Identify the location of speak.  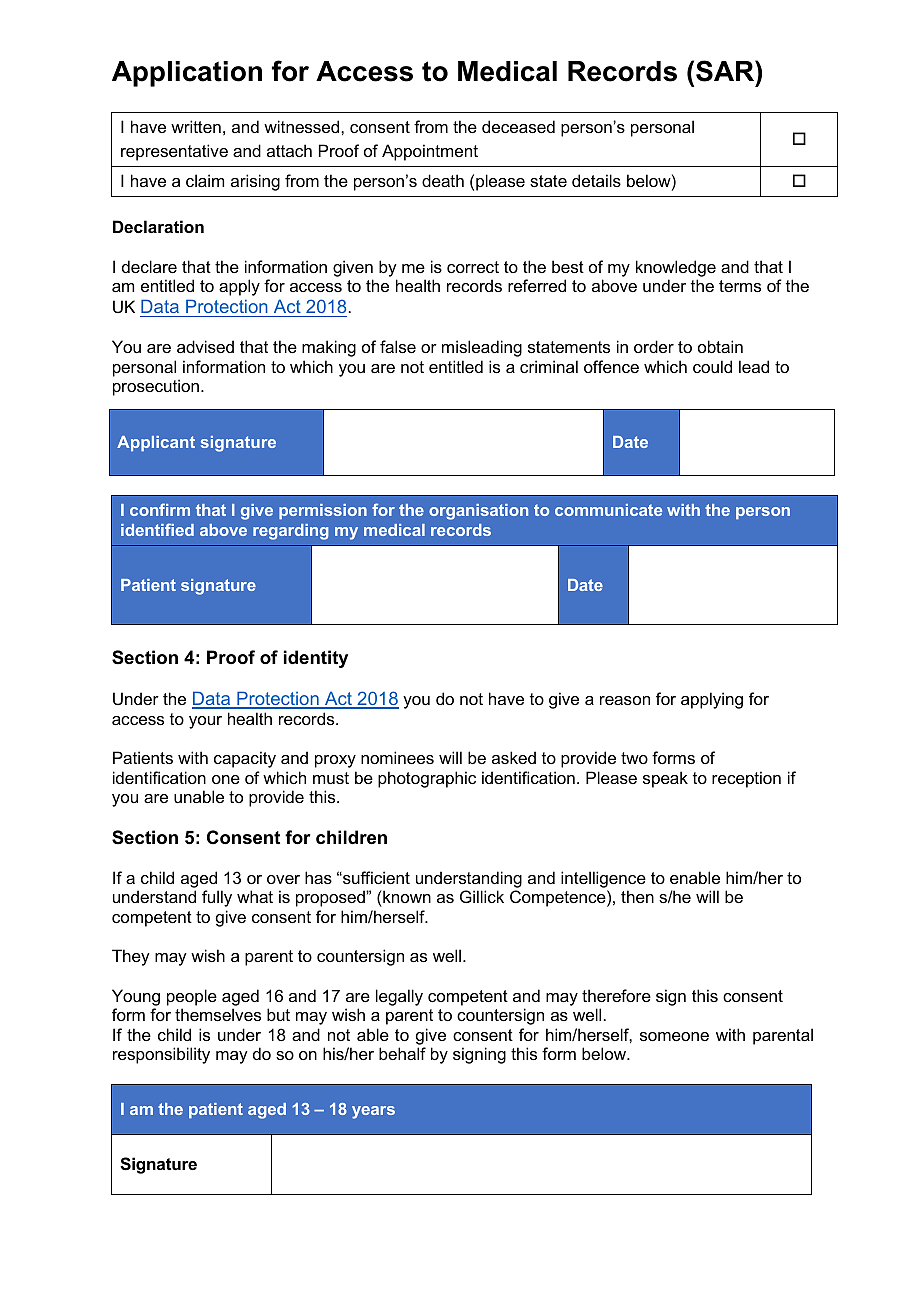
(665, 779).
